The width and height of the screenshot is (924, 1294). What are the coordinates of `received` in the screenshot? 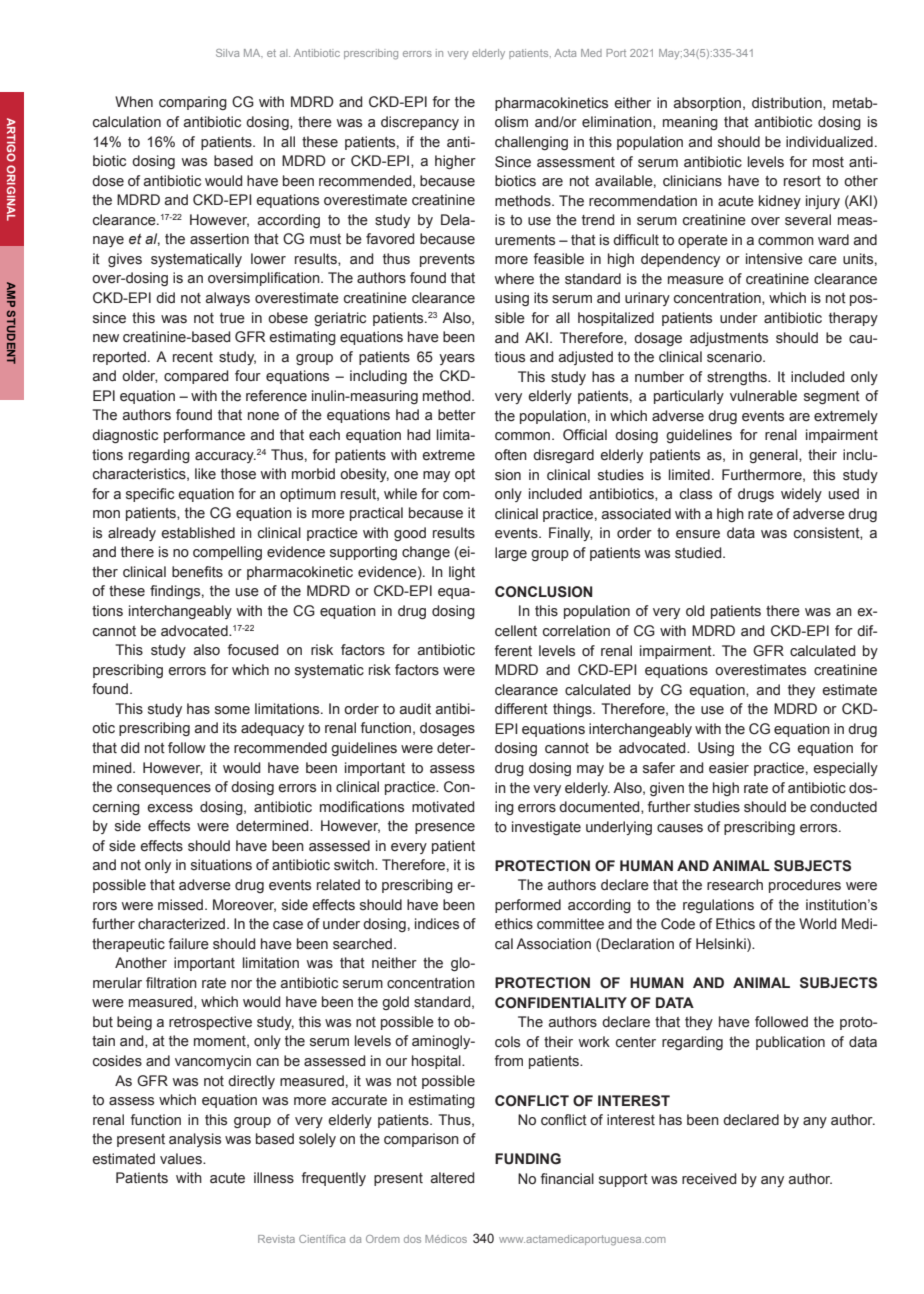 It's located at (709, 1179).
